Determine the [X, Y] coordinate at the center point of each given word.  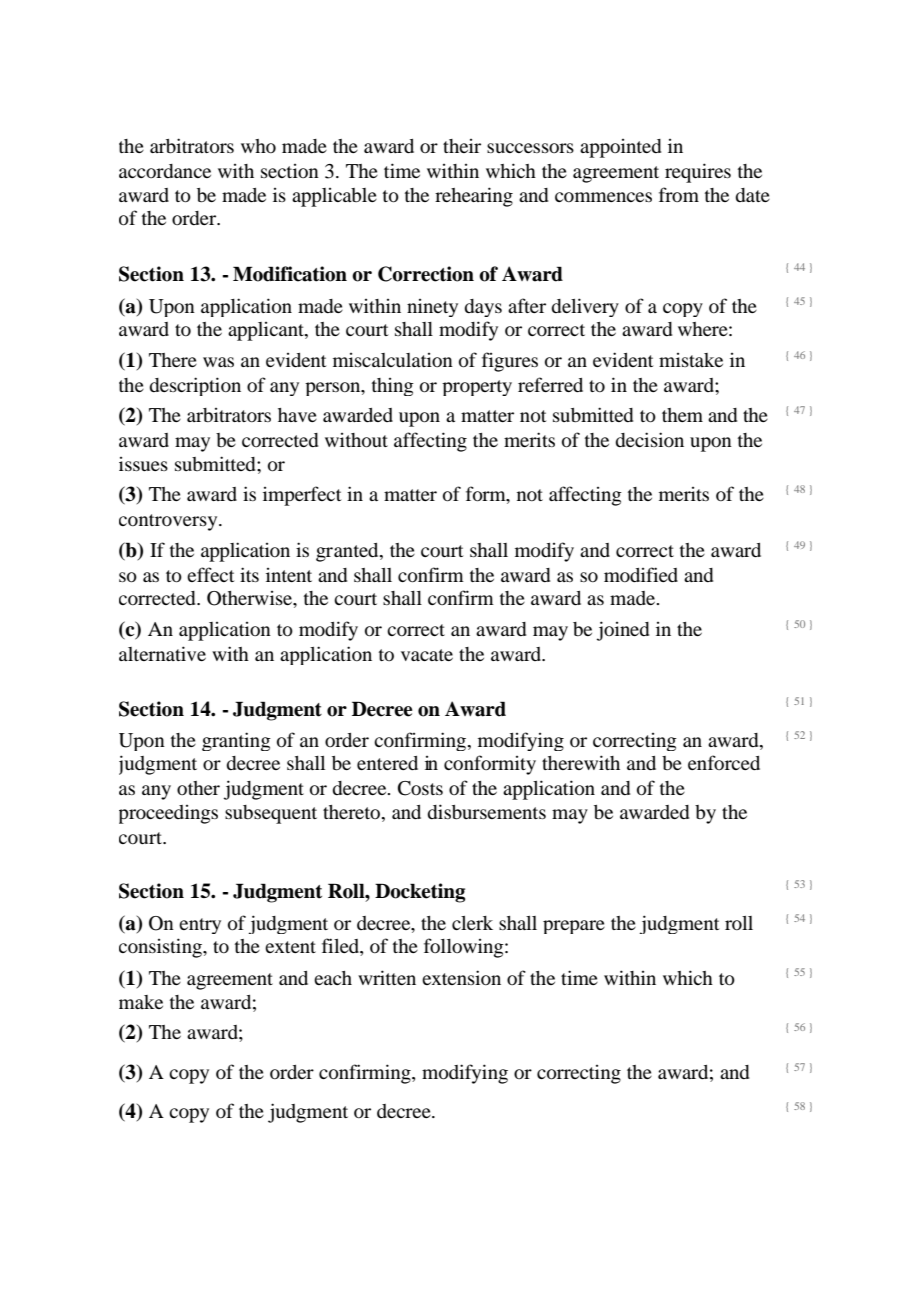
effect [210, 574]
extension [461, 977]
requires [698, 173]
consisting [161, 948]
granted [348, 552]
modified [641, 574]
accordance [165, 171]
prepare [574, 927]
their [462, 146]
